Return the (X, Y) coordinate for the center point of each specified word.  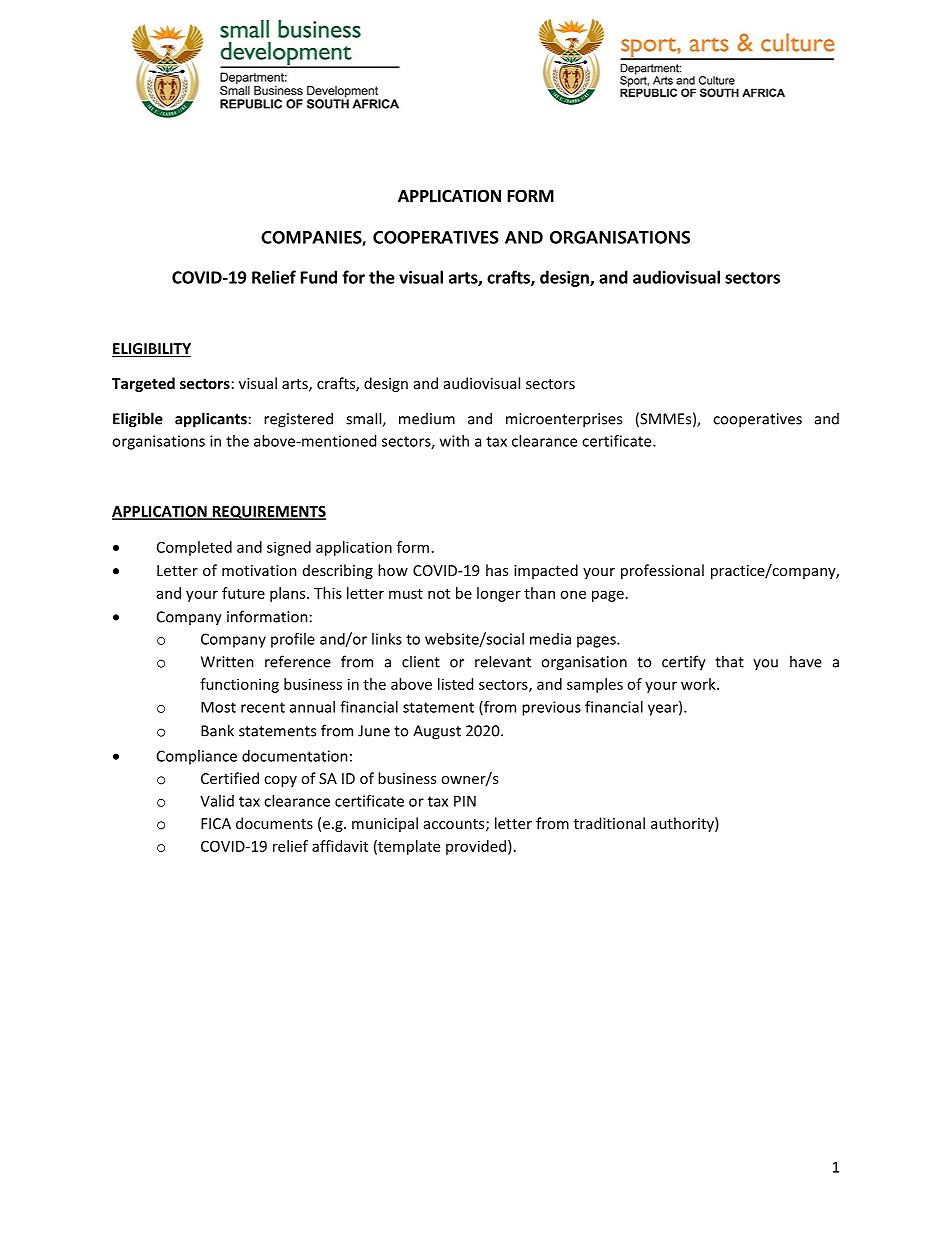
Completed (194, 548)
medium (427, 419)
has (497, 570)
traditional (609, 823)
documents (274, 823)
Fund (319, 277)
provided (476, 847)
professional (662, 571)
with (454, 441)
